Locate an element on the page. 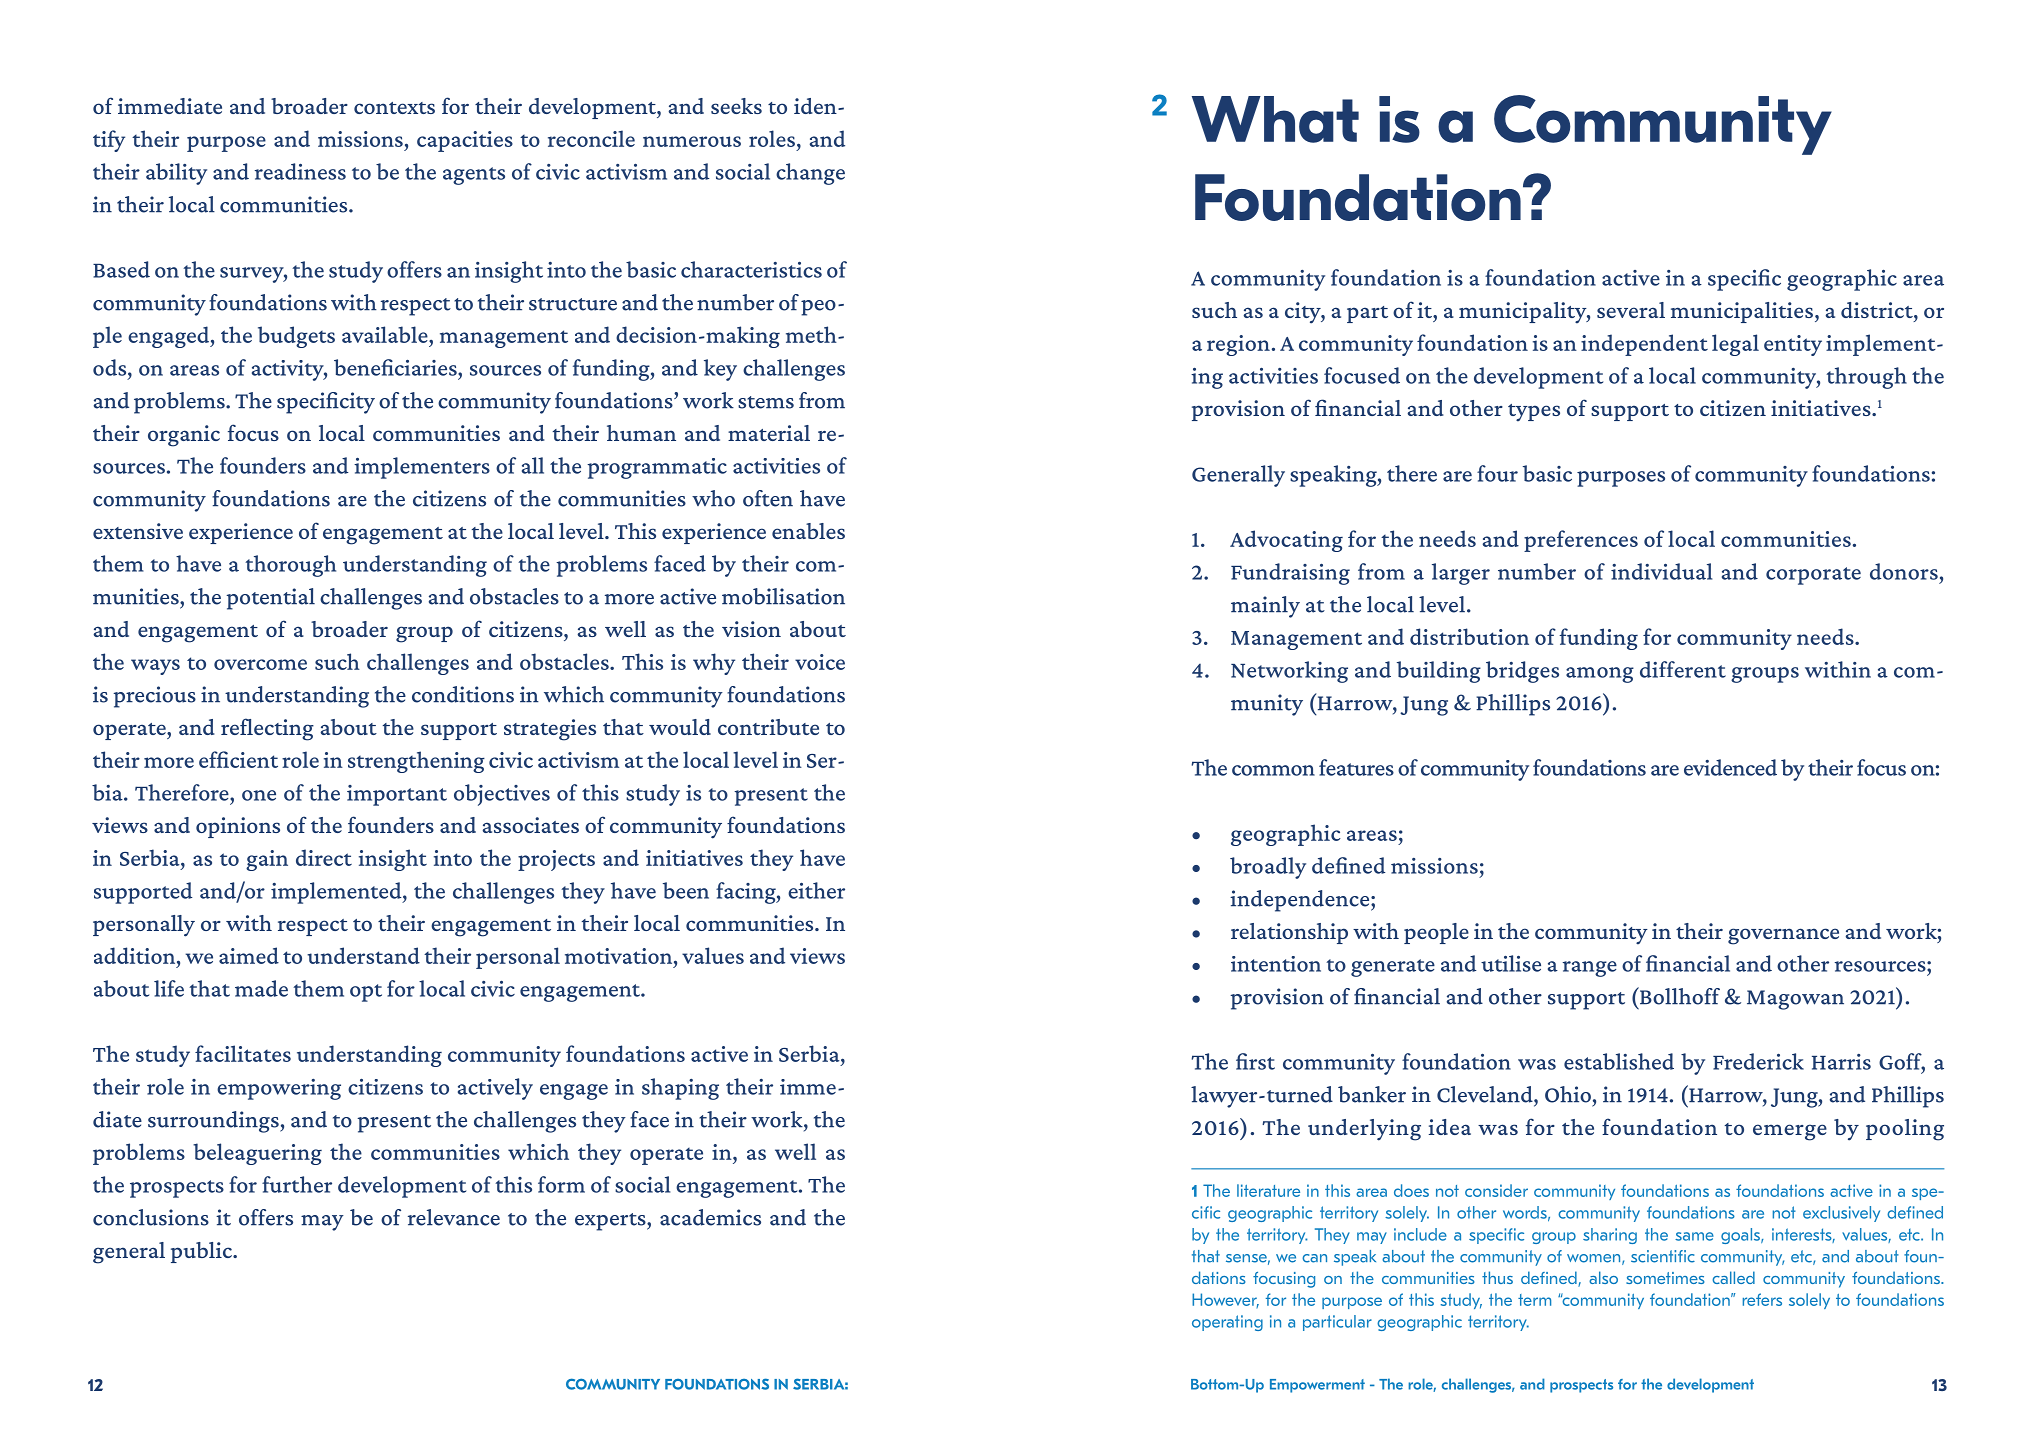 This document has width=2037, height=1451. aimed is located at coordinates (249, 955).
